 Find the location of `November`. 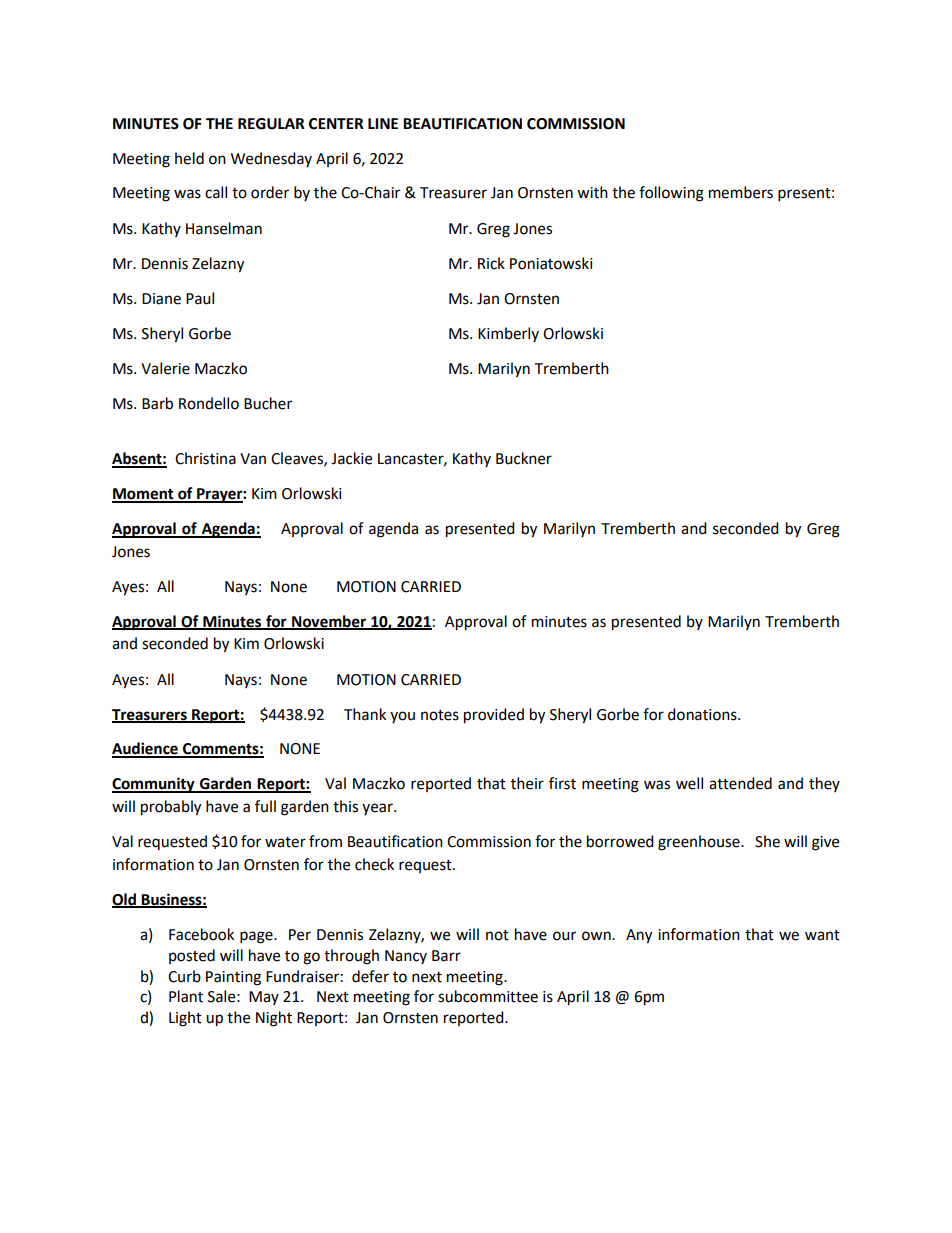

November is located at coordinates (329, 622).
